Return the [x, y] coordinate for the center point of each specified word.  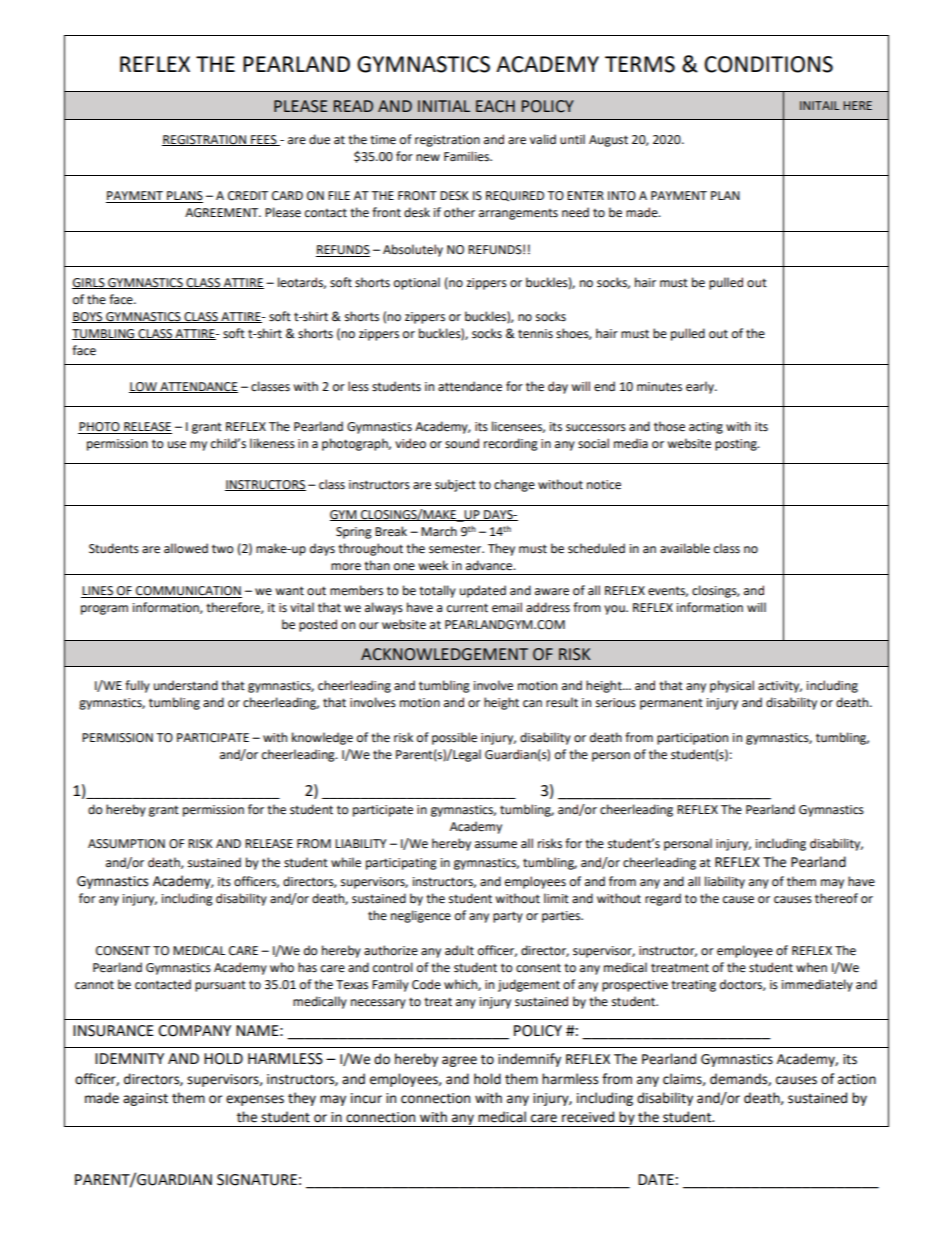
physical [732, 686]
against [145, 1099]
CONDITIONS [768, 64]
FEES [264, 140]
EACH [495, 106]
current [467, 608]
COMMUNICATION [188, 592]
